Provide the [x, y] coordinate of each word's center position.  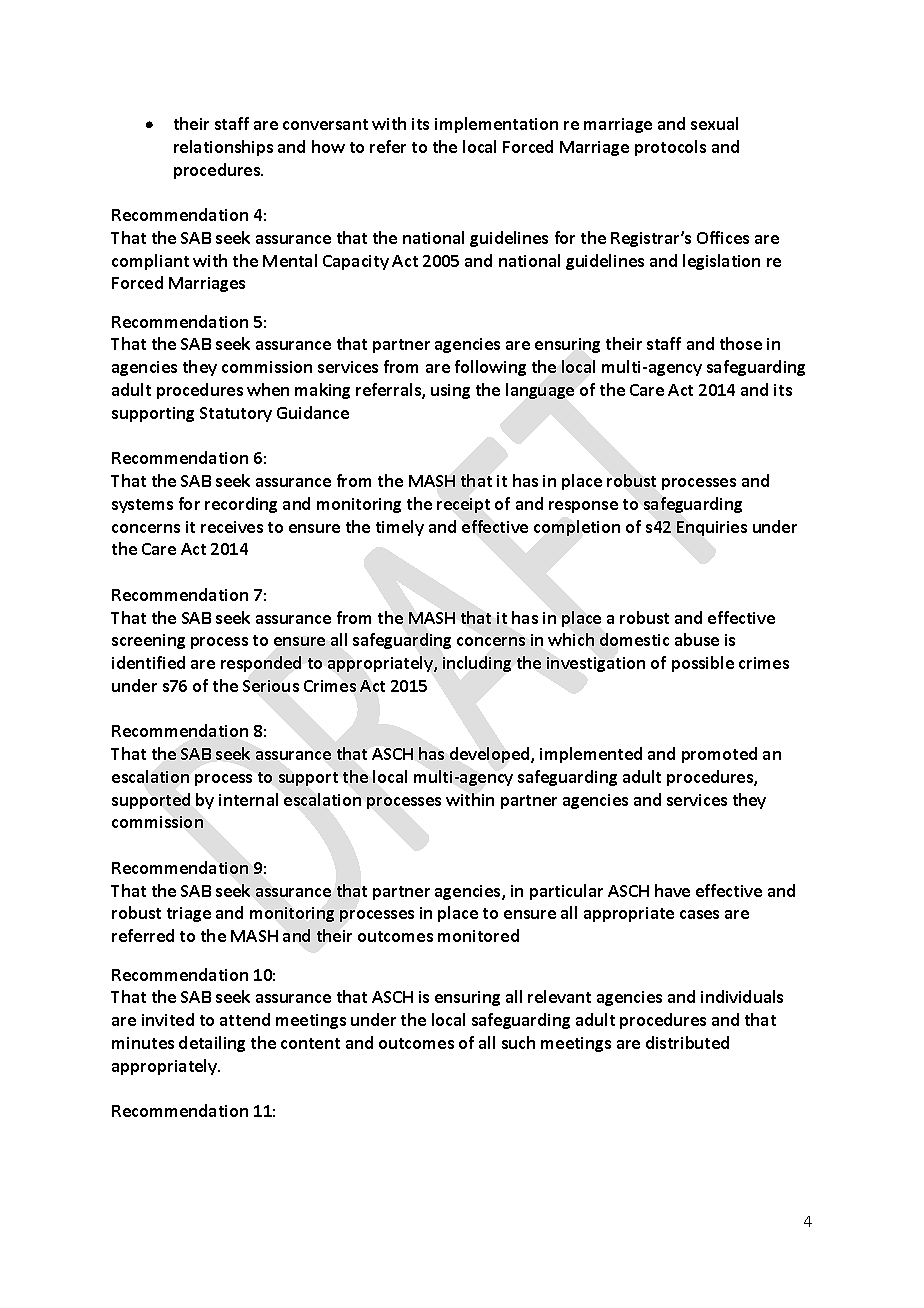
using [450, 391]
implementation [496, 125]
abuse [697, 639]
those [741, 343]
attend [245, 1019]
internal [248, 799]
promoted [719, 755]
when [268, 389]
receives [232, 527]
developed [491, 755]
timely [400, 528]
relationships [223, 148]
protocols [670, 148]
